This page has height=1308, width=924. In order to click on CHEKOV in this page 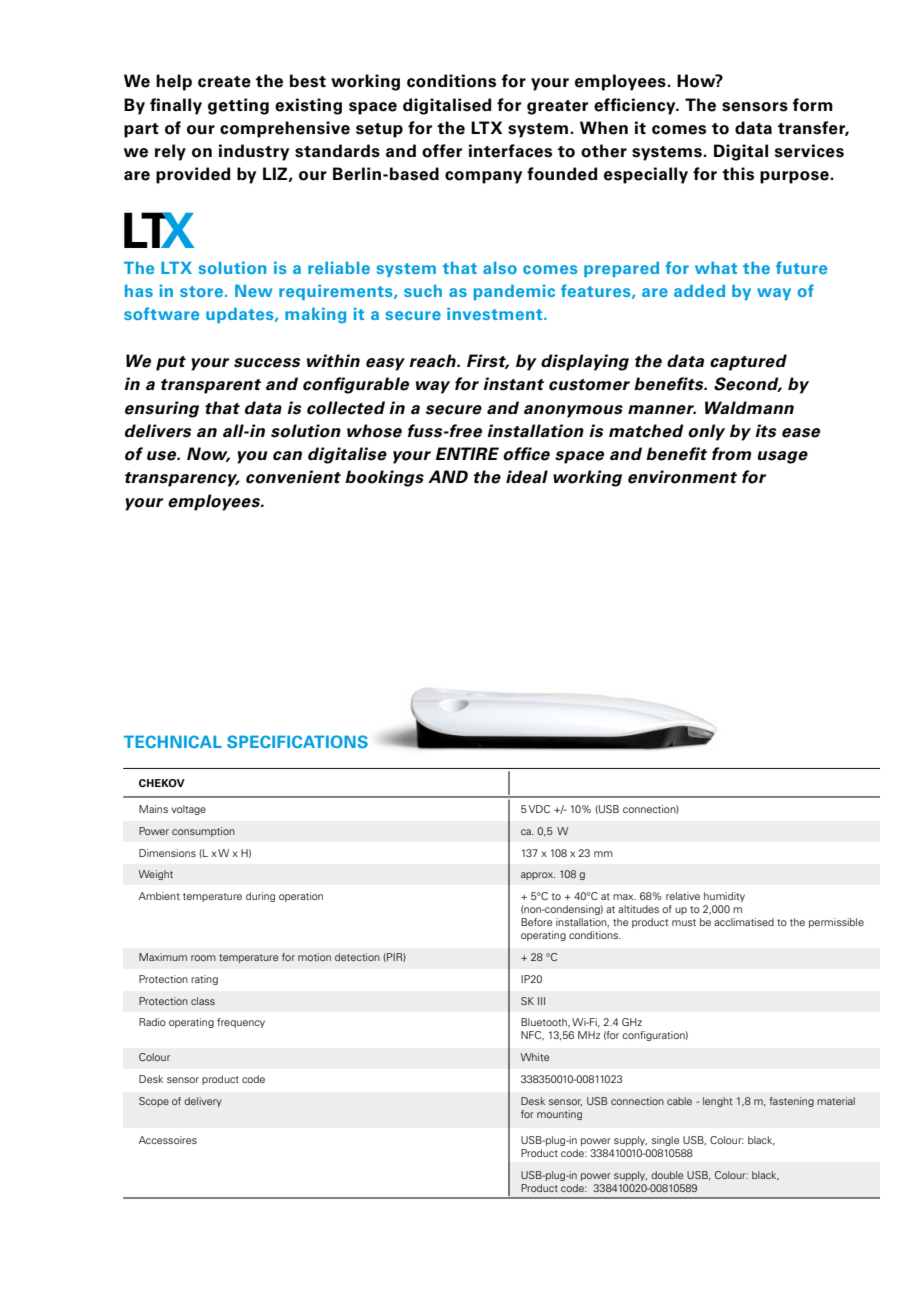, I will do `click(162, 783)`.
